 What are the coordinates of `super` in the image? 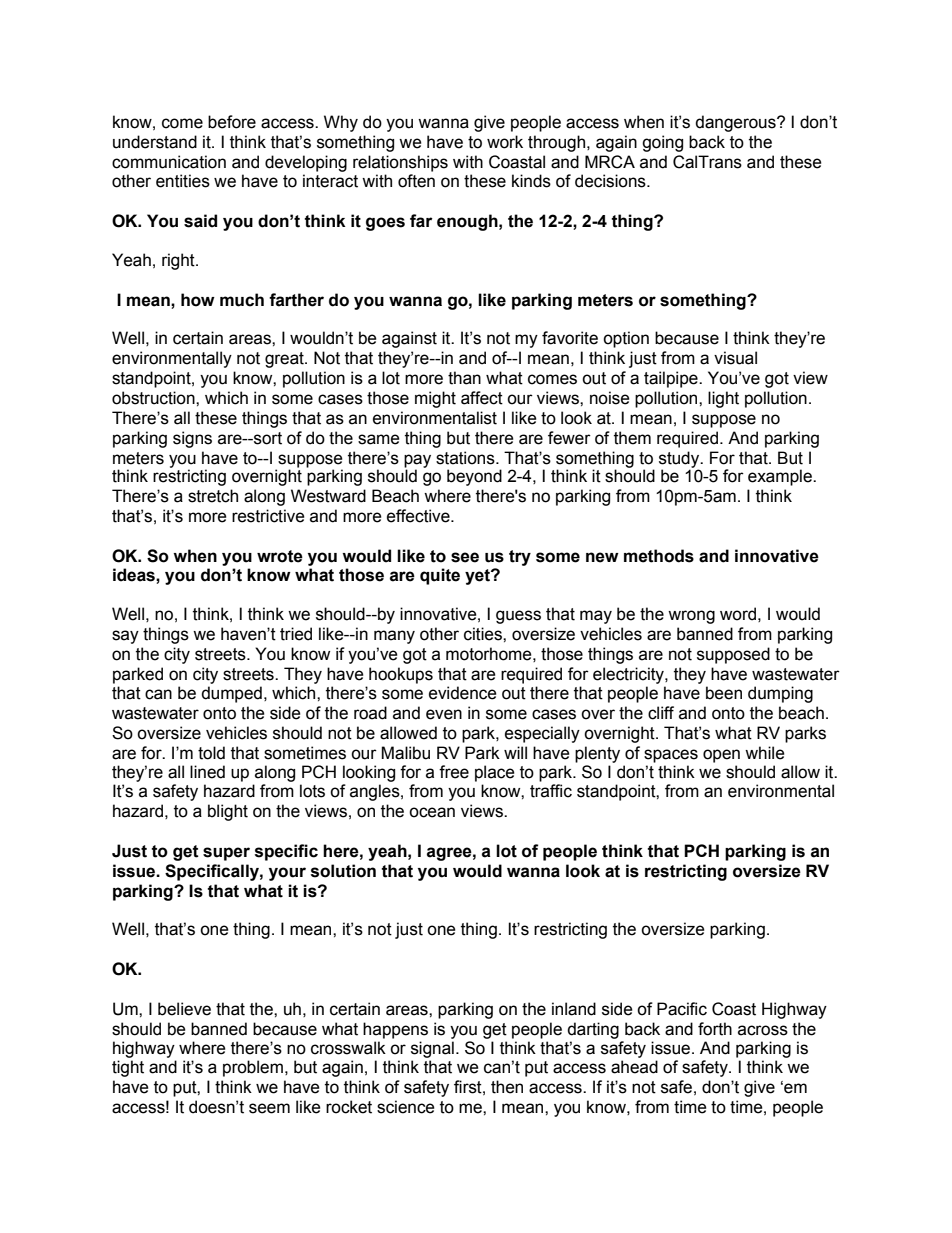 It's located at (226, 854).
